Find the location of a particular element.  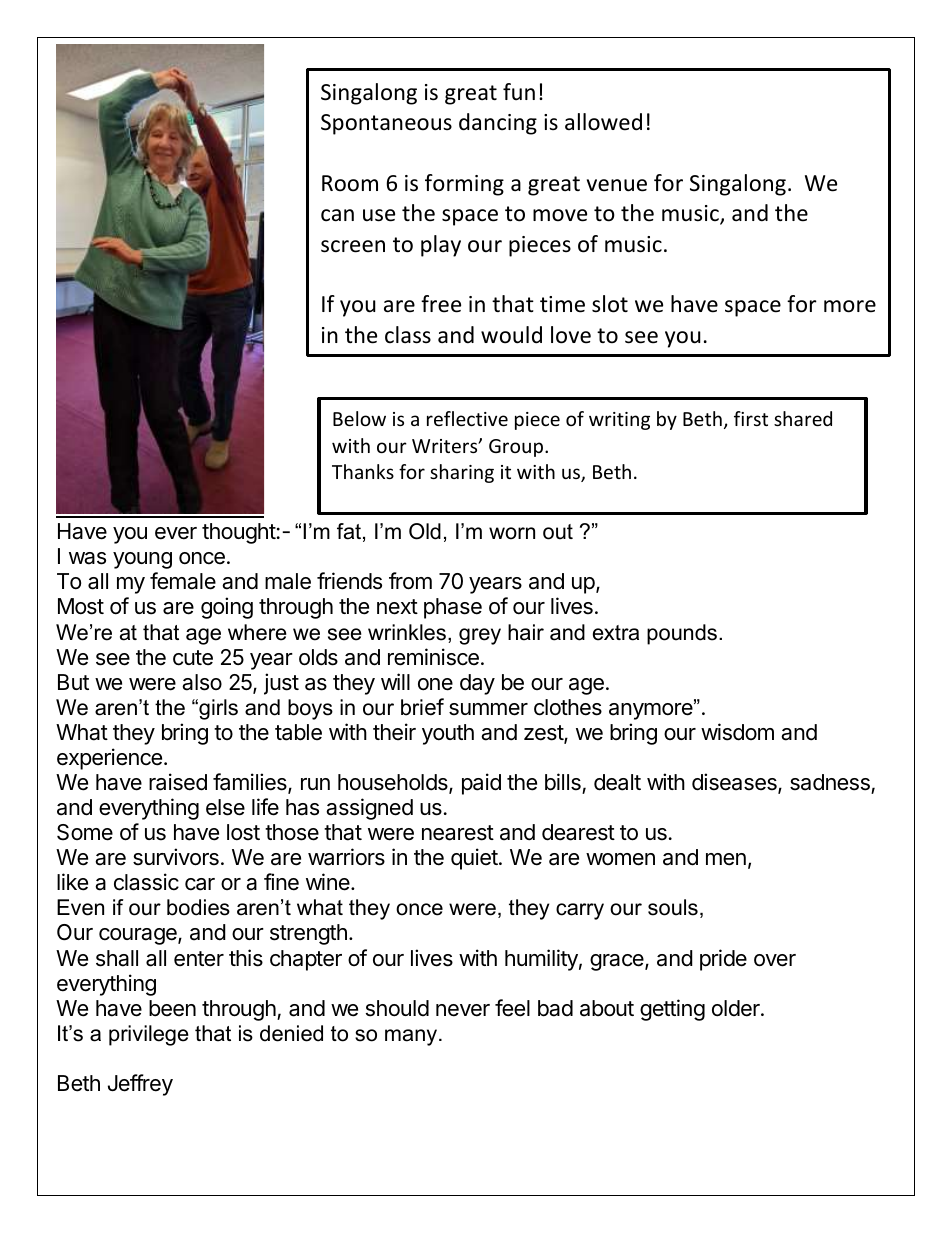

dancing is located at coordinates (498, 124).
